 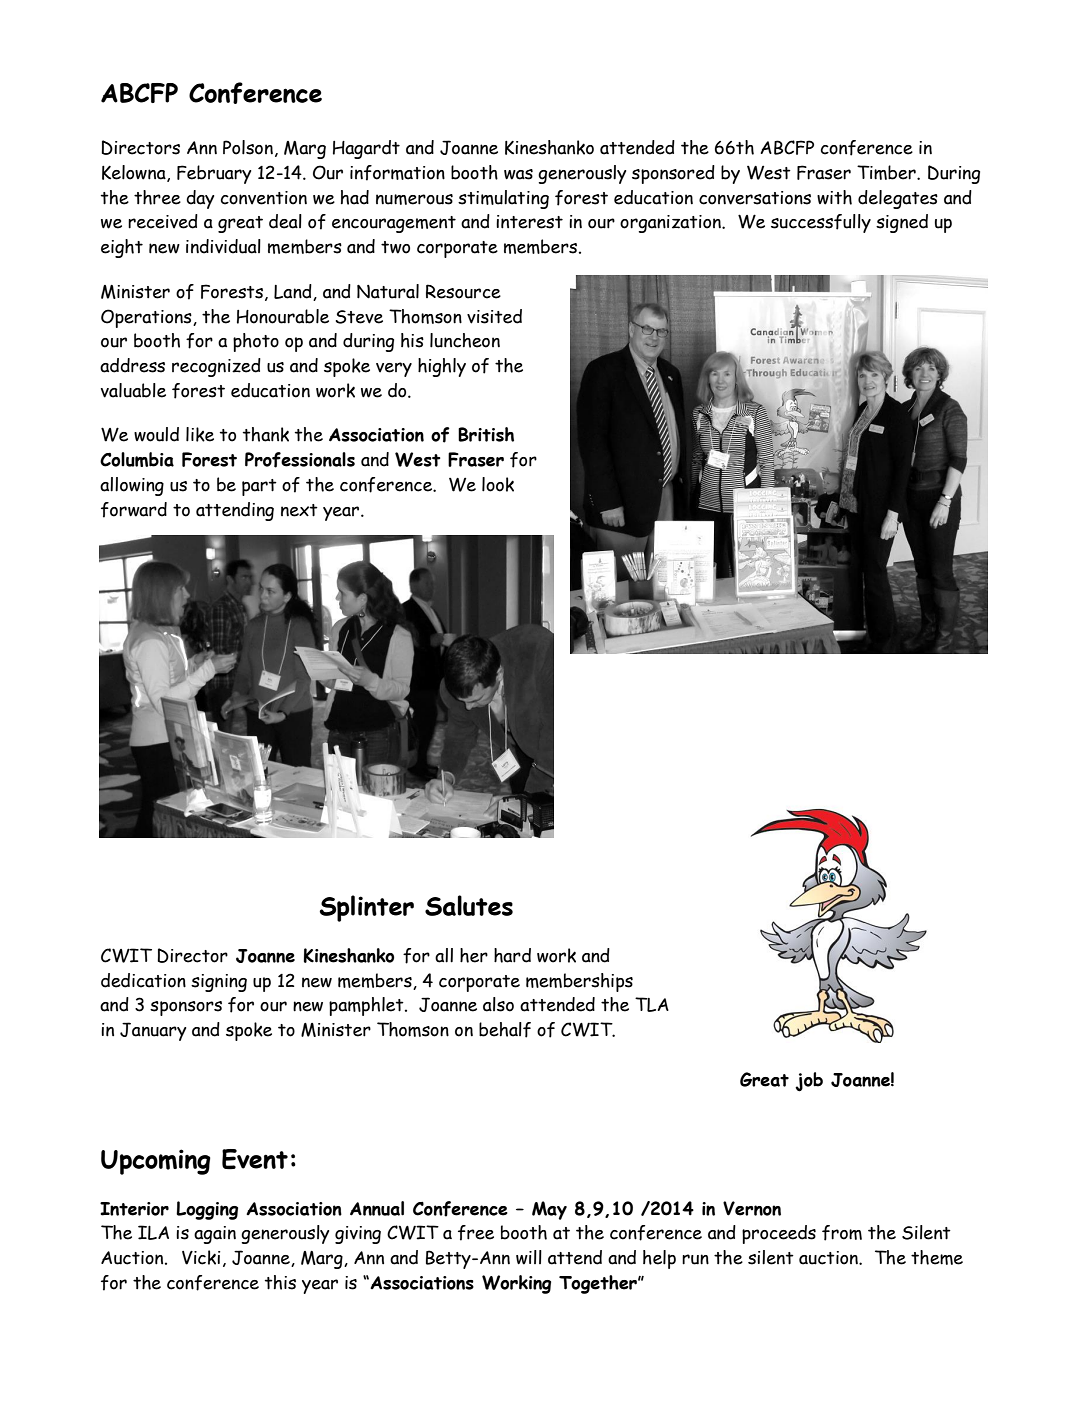 What do you see at coordinates (215, 1235) in the page?
I see `again` at bounding box center [215, 1235].
